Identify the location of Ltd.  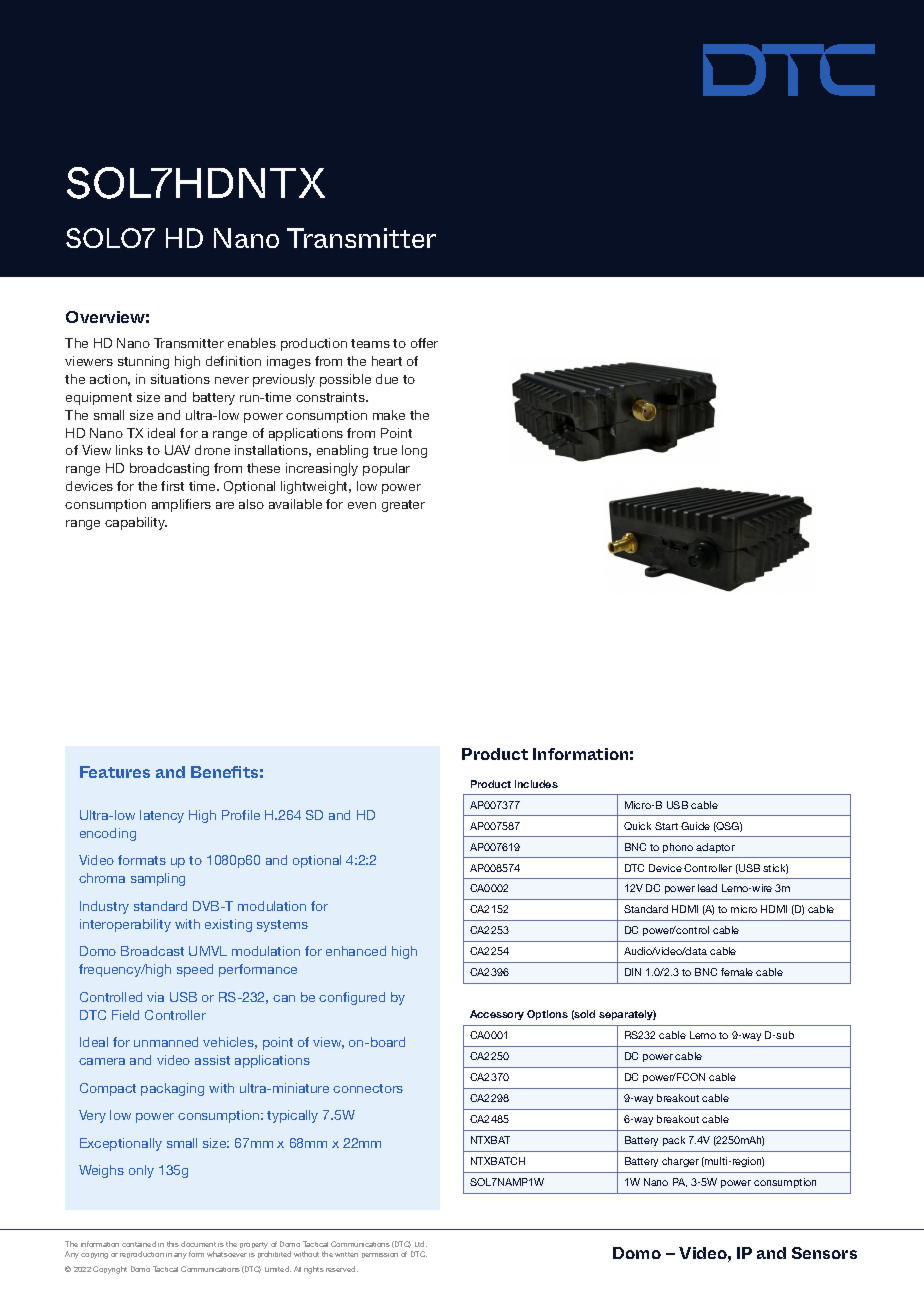
(421, 1244).
